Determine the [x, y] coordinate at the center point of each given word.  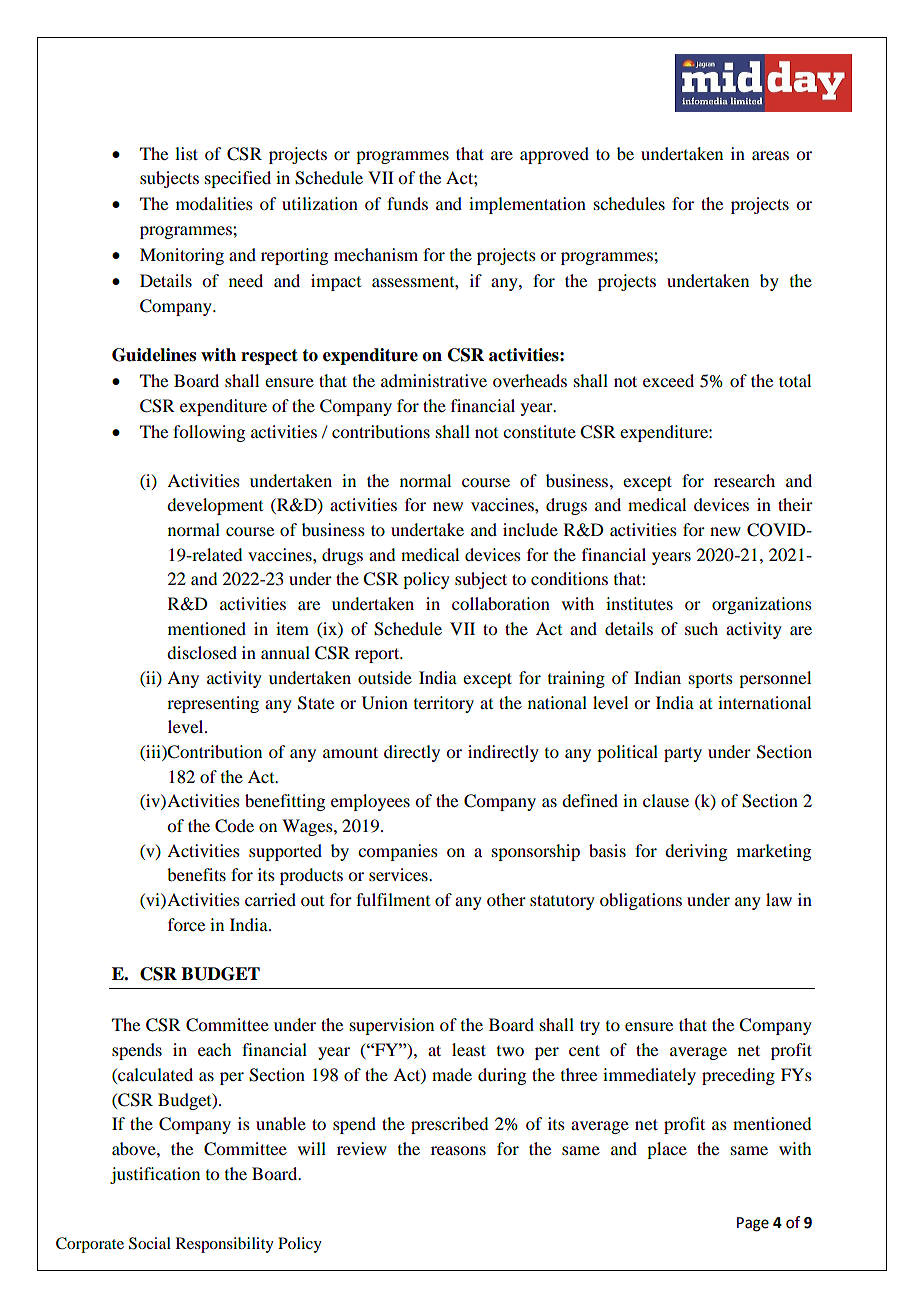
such [701, 628]
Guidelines [154, 355]
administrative [434, 380]
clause [666, 800]
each [214, 1049]
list [186, 153]
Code [234, 826]
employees [370, 802]
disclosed [202, 652]
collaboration [501, 603]
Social [150, 1243]
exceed [668, 380]
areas [770, 155]
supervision [392, 1026]
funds [407, 203]
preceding [738, 1076]
